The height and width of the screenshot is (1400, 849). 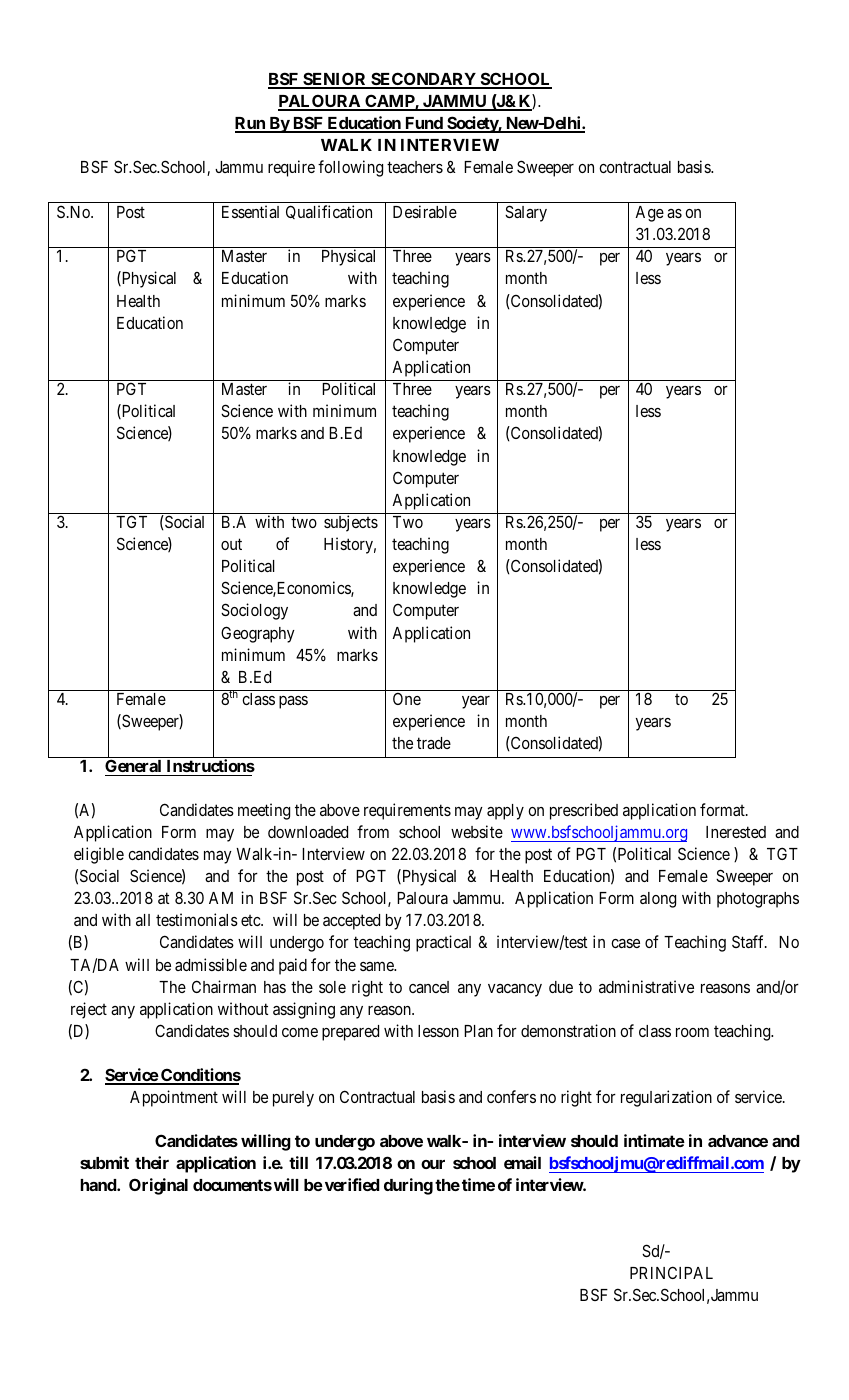 What do you see at coordinates (584, 811) in the screenshot?
I see `prescribed` at bounding box center [584, 811].
